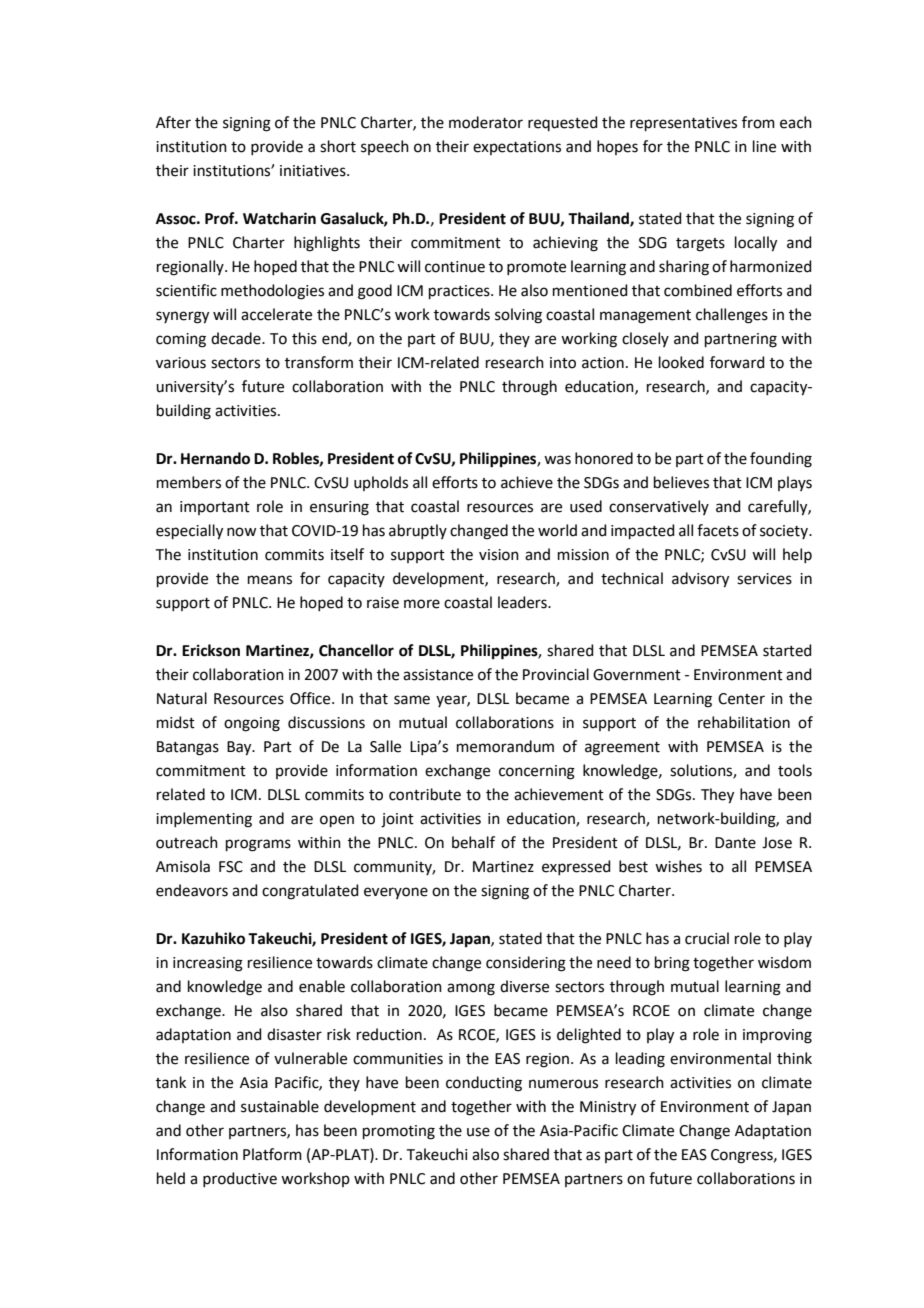  Describe the element at coordinates (735, 843) in the image. I see `Dante` at that location.
